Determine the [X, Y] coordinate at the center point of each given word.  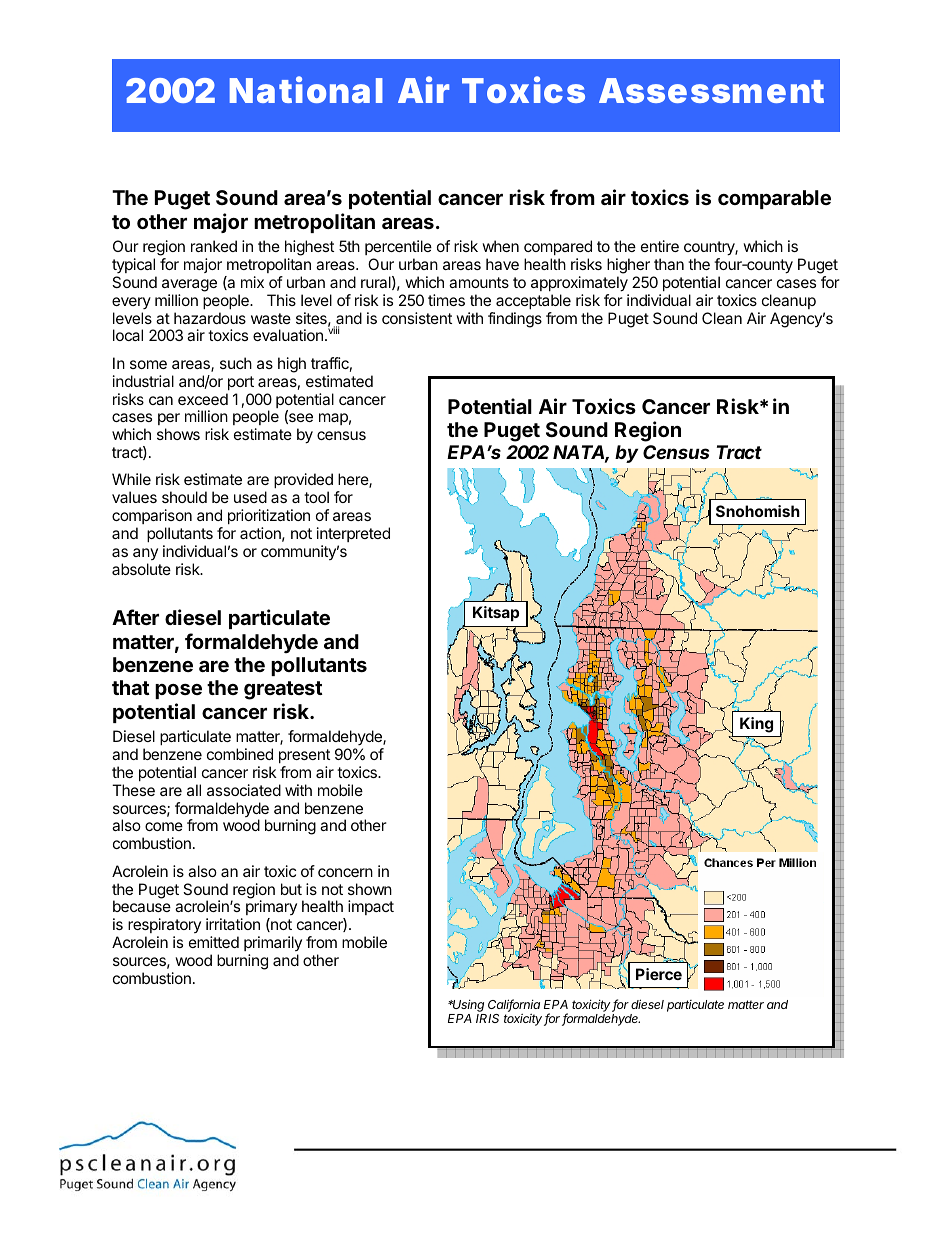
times [446, 300]
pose [178, 691]
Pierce [659, 974]
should [184, 497]
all [194, 790]
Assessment [711, 90]
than [669, 264]
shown [370, 889]
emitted [214, 942]
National [306, 90]
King [756, 725]
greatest [283, 690]
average [189, 285]
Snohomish [758, 511]
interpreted [353, 534]
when [500, 246]
